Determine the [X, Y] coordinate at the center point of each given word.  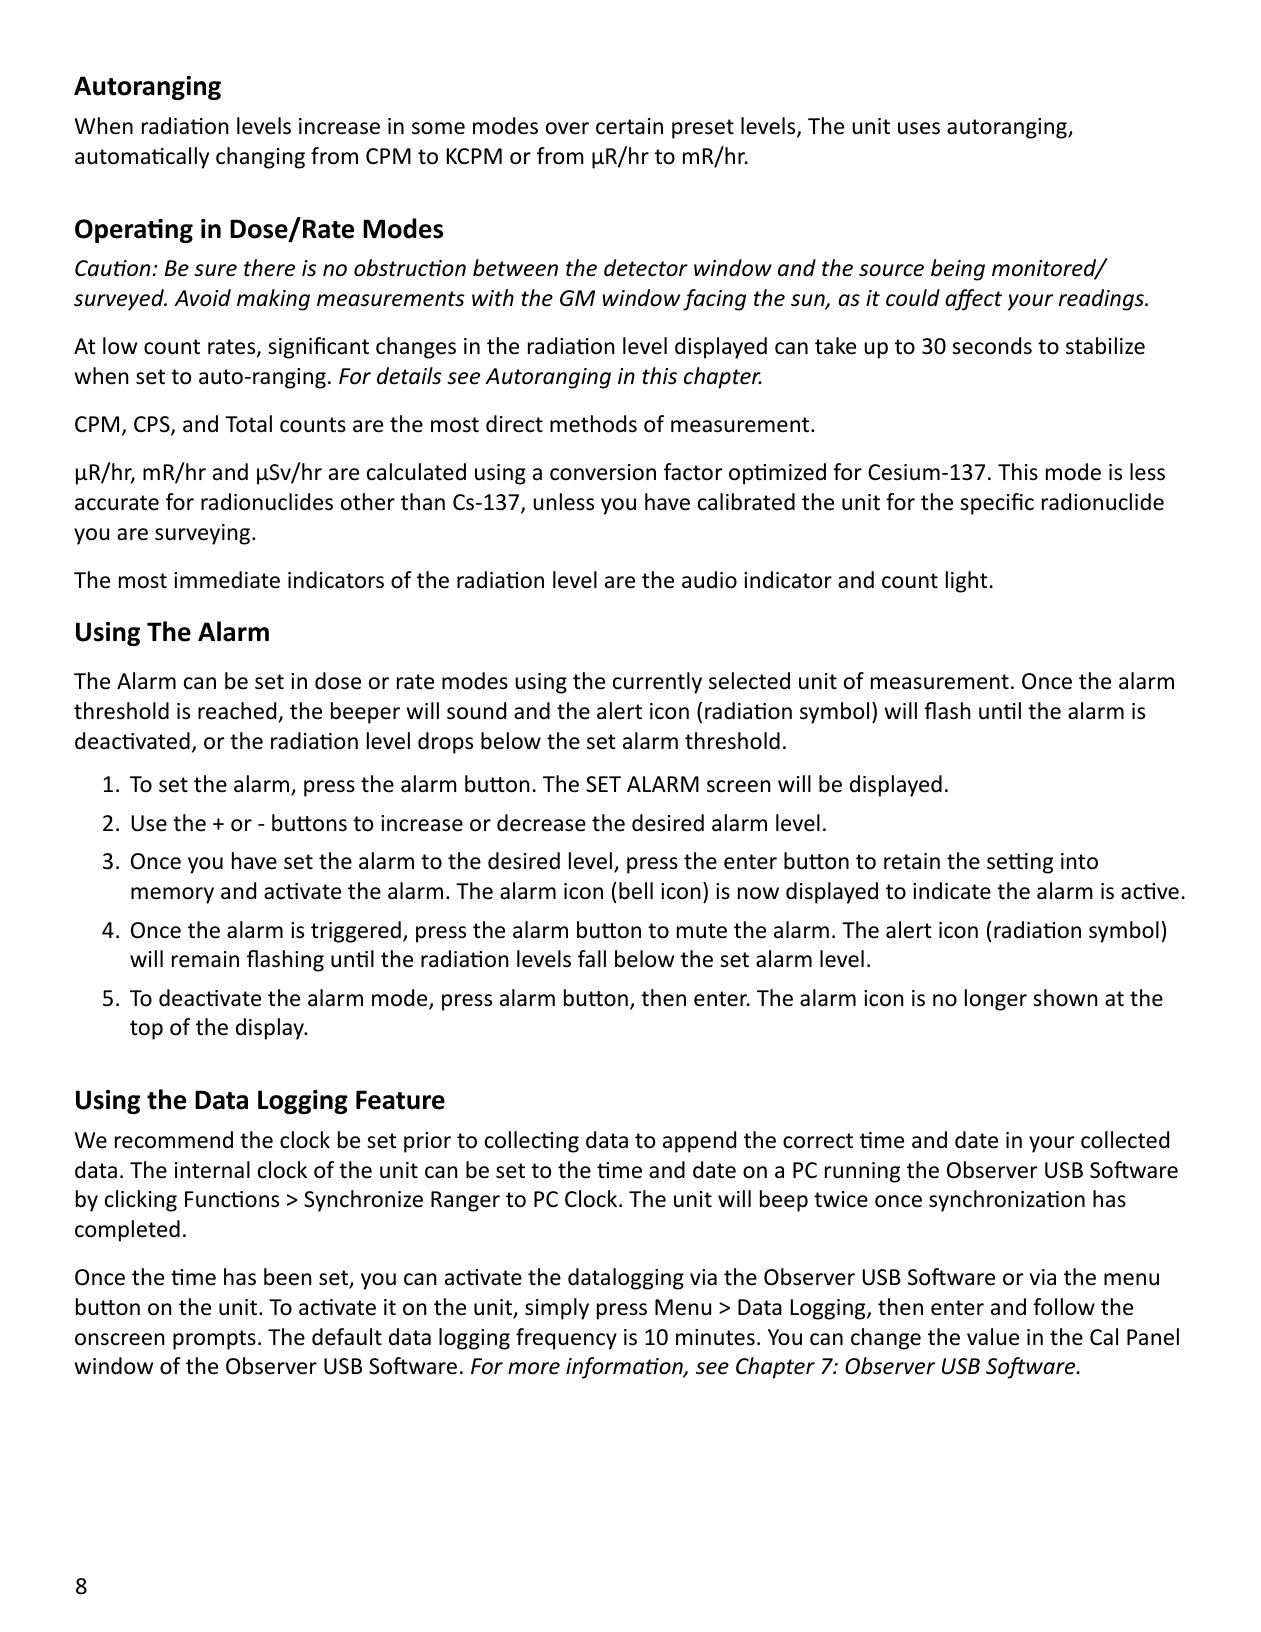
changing [260, 158]
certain [629, 126]
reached [237, 711]
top [146, 1030]
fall [592, 959]
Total [248, 424]
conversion [603, 472]
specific [997, 504]
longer [996, 1000]
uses [919, 128]
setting [1020, 863]
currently [657, 683]
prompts [214, 1340]
